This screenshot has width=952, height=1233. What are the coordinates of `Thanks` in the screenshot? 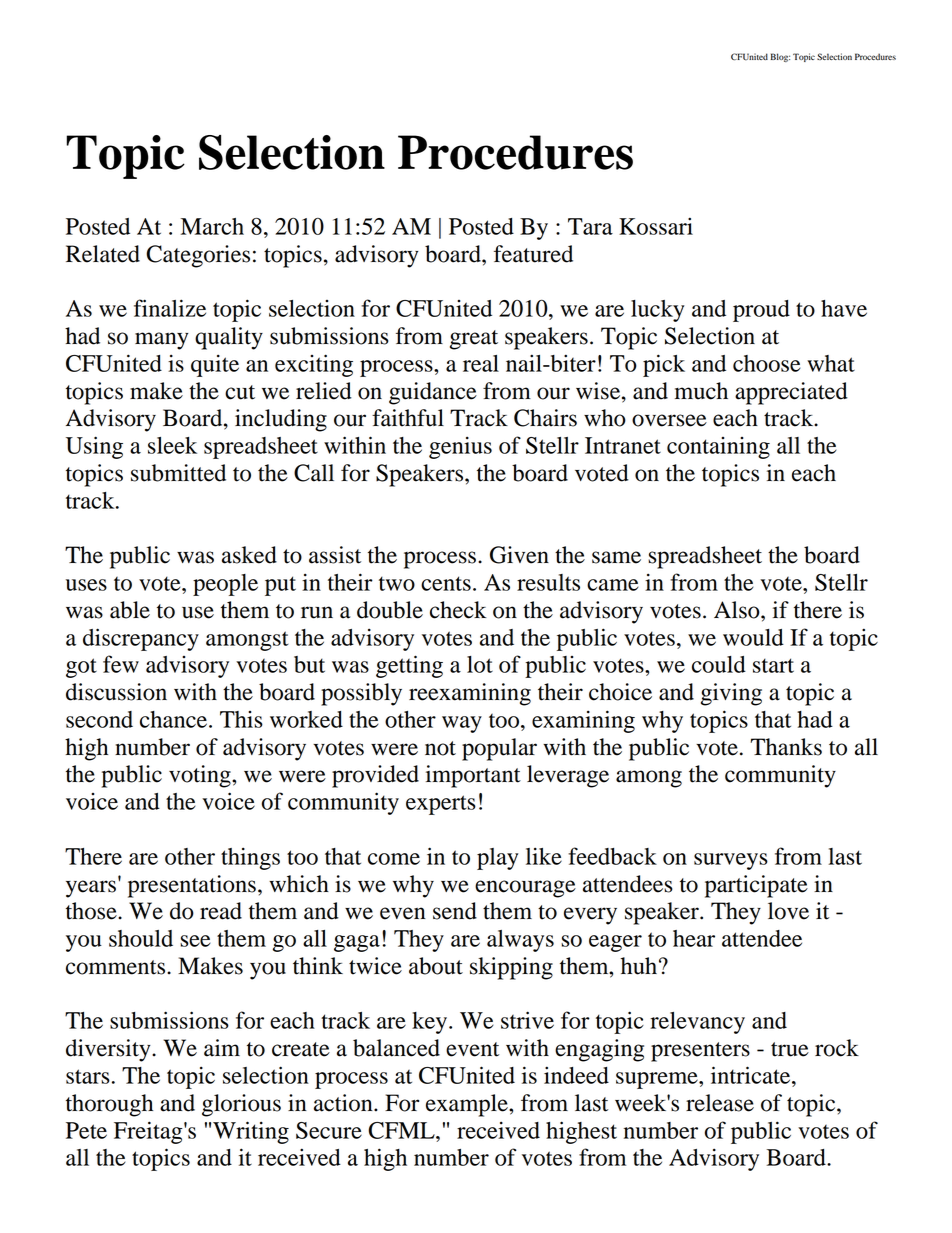 It's located at (786, 747).
